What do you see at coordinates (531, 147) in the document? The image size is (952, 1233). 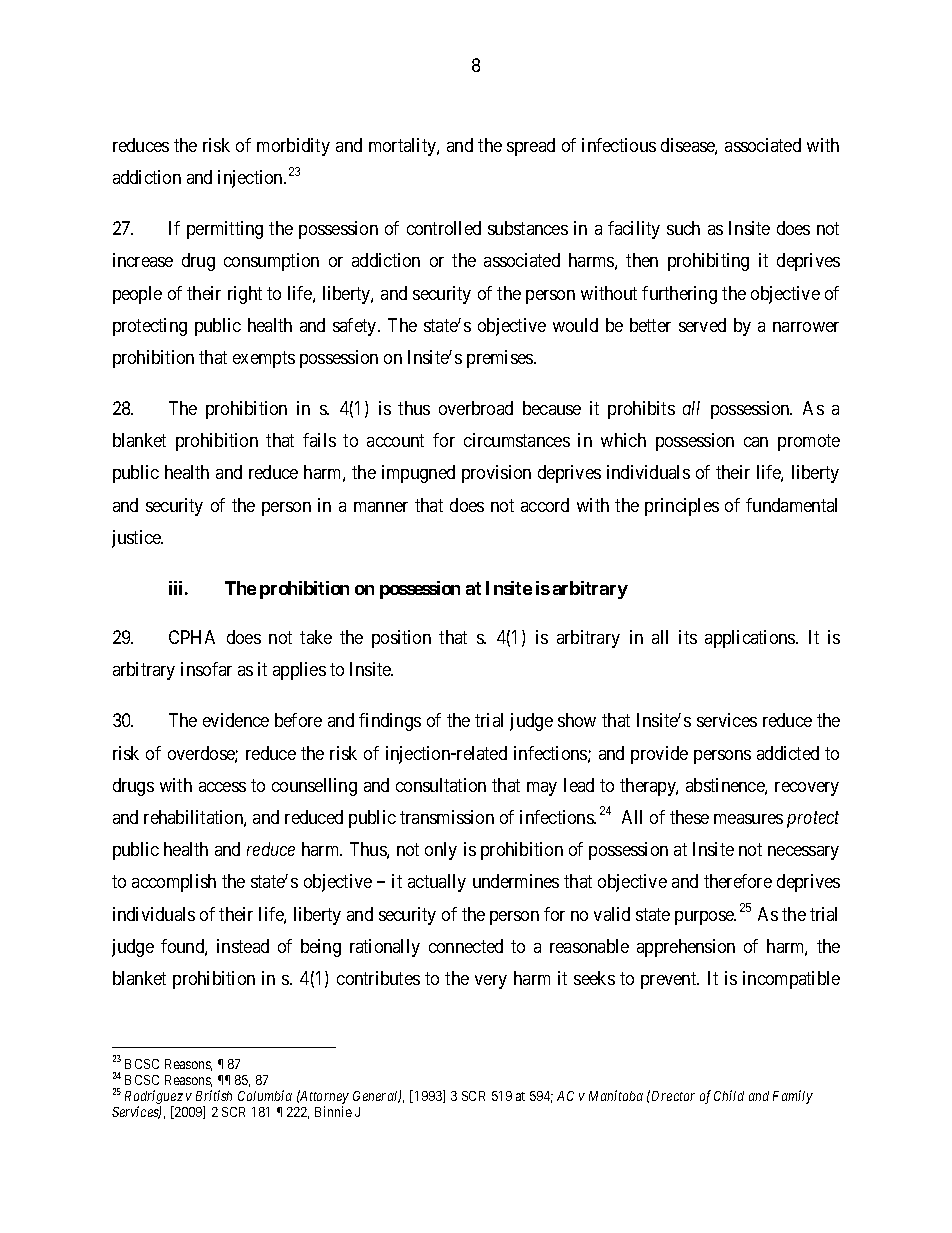 I see `spread` at bounding box center [531, 147].
